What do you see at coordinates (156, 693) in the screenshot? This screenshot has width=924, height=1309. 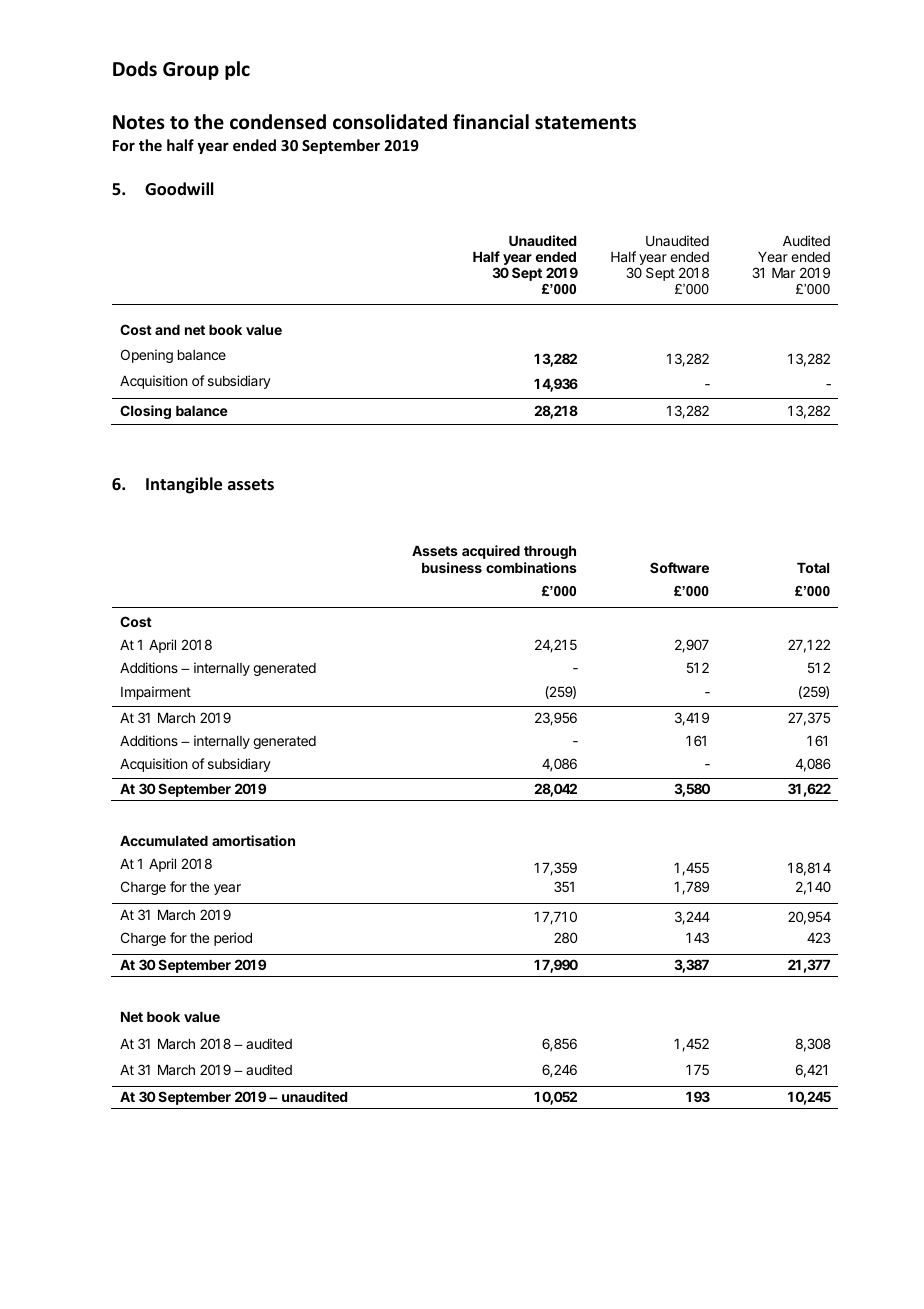 I see `Impairment` at bounding box center [156, 693].
